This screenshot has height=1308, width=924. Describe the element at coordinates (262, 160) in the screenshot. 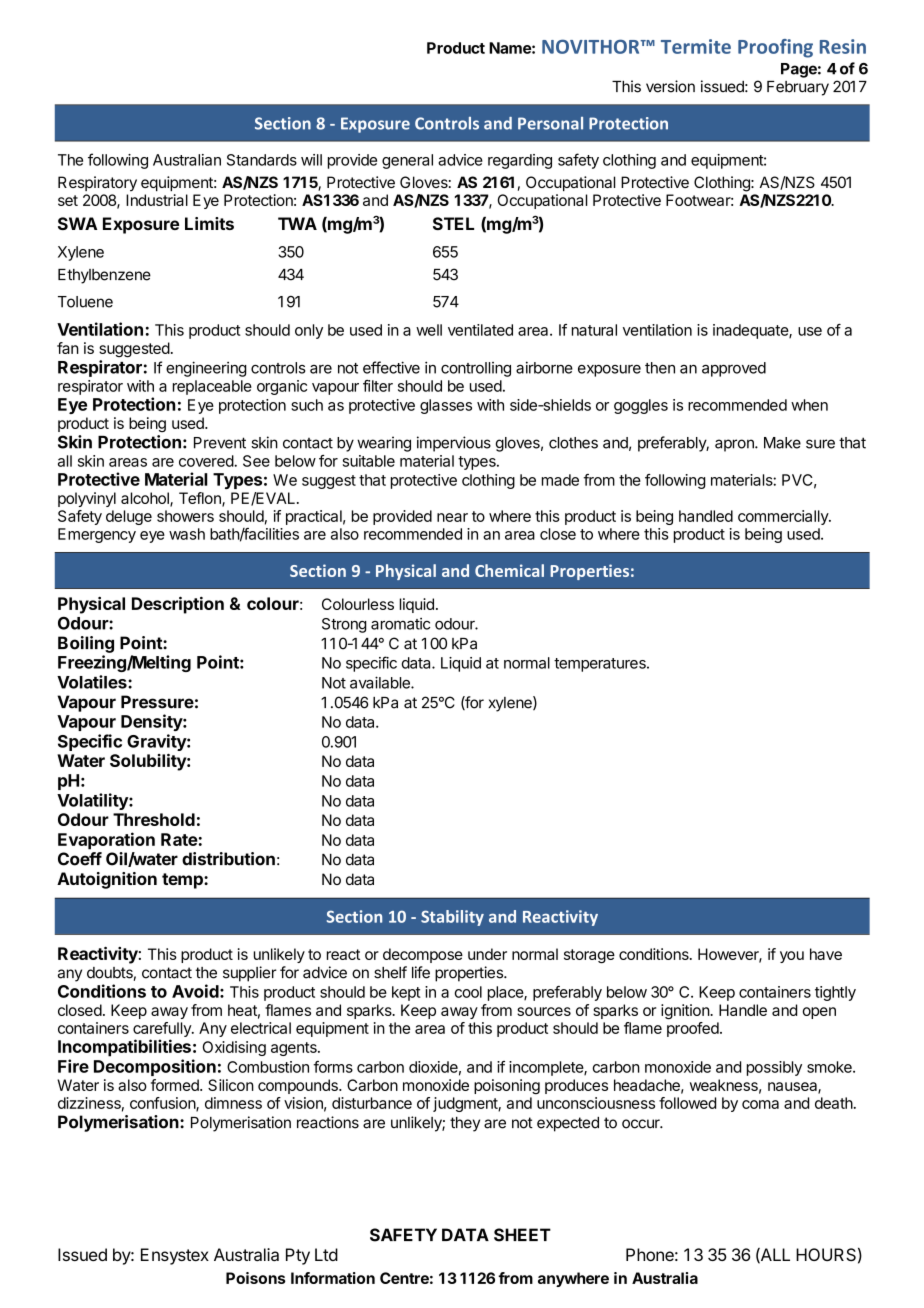

I see `Standards` at that location.
